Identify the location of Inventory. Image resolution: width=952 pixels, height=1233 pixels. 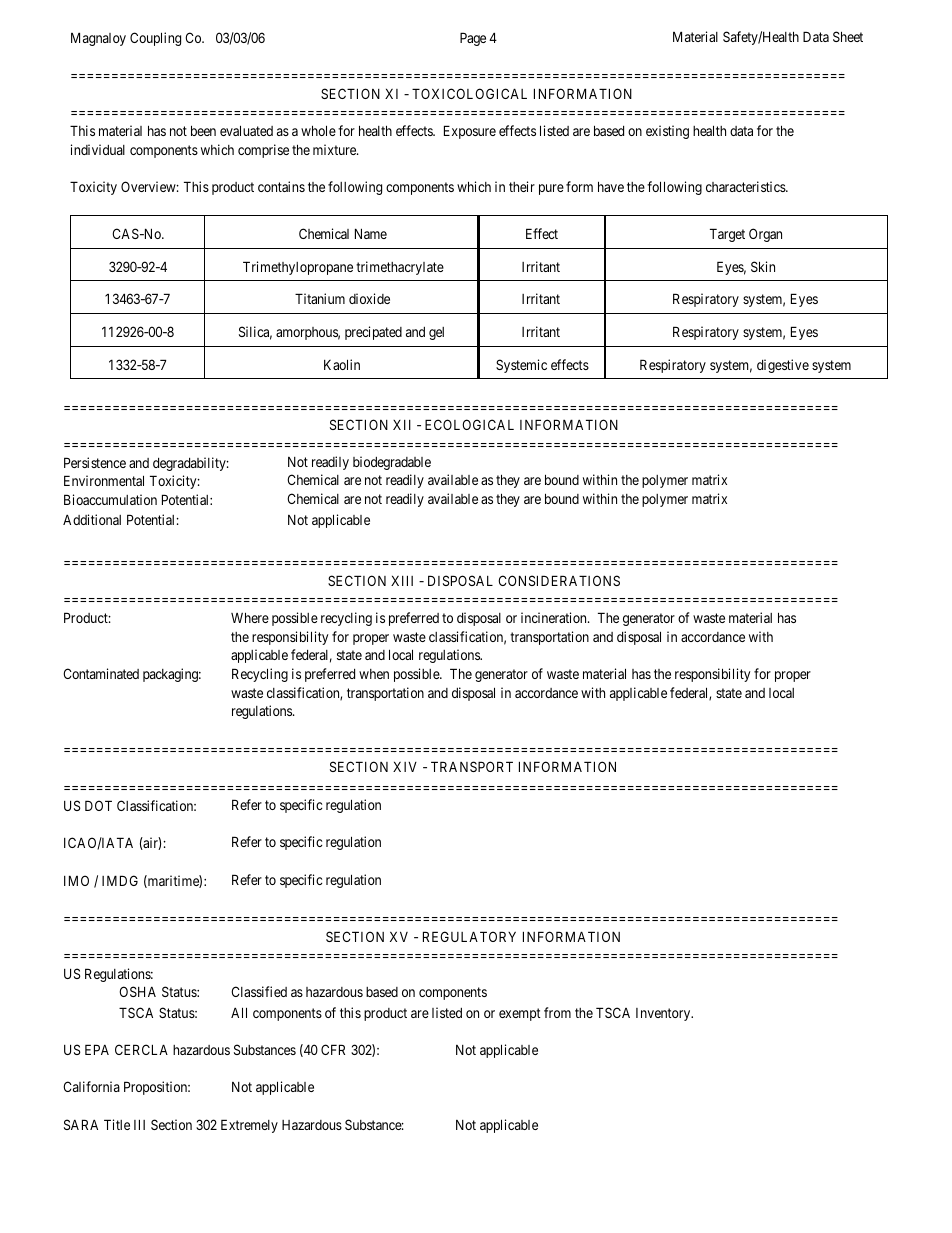
(664, 1014).
